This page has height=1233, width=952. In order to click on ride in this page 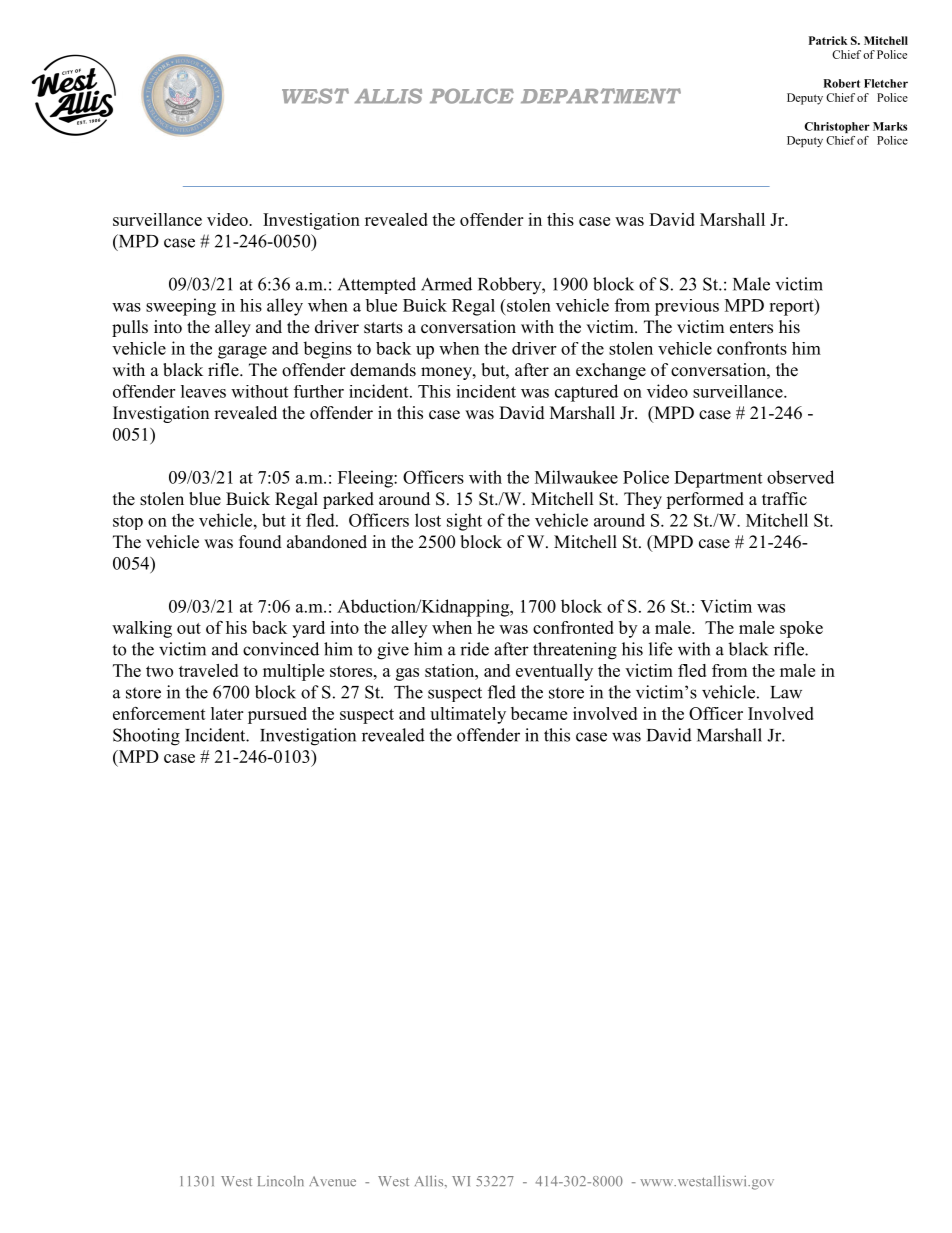, I will do `click(474, 649)`.
